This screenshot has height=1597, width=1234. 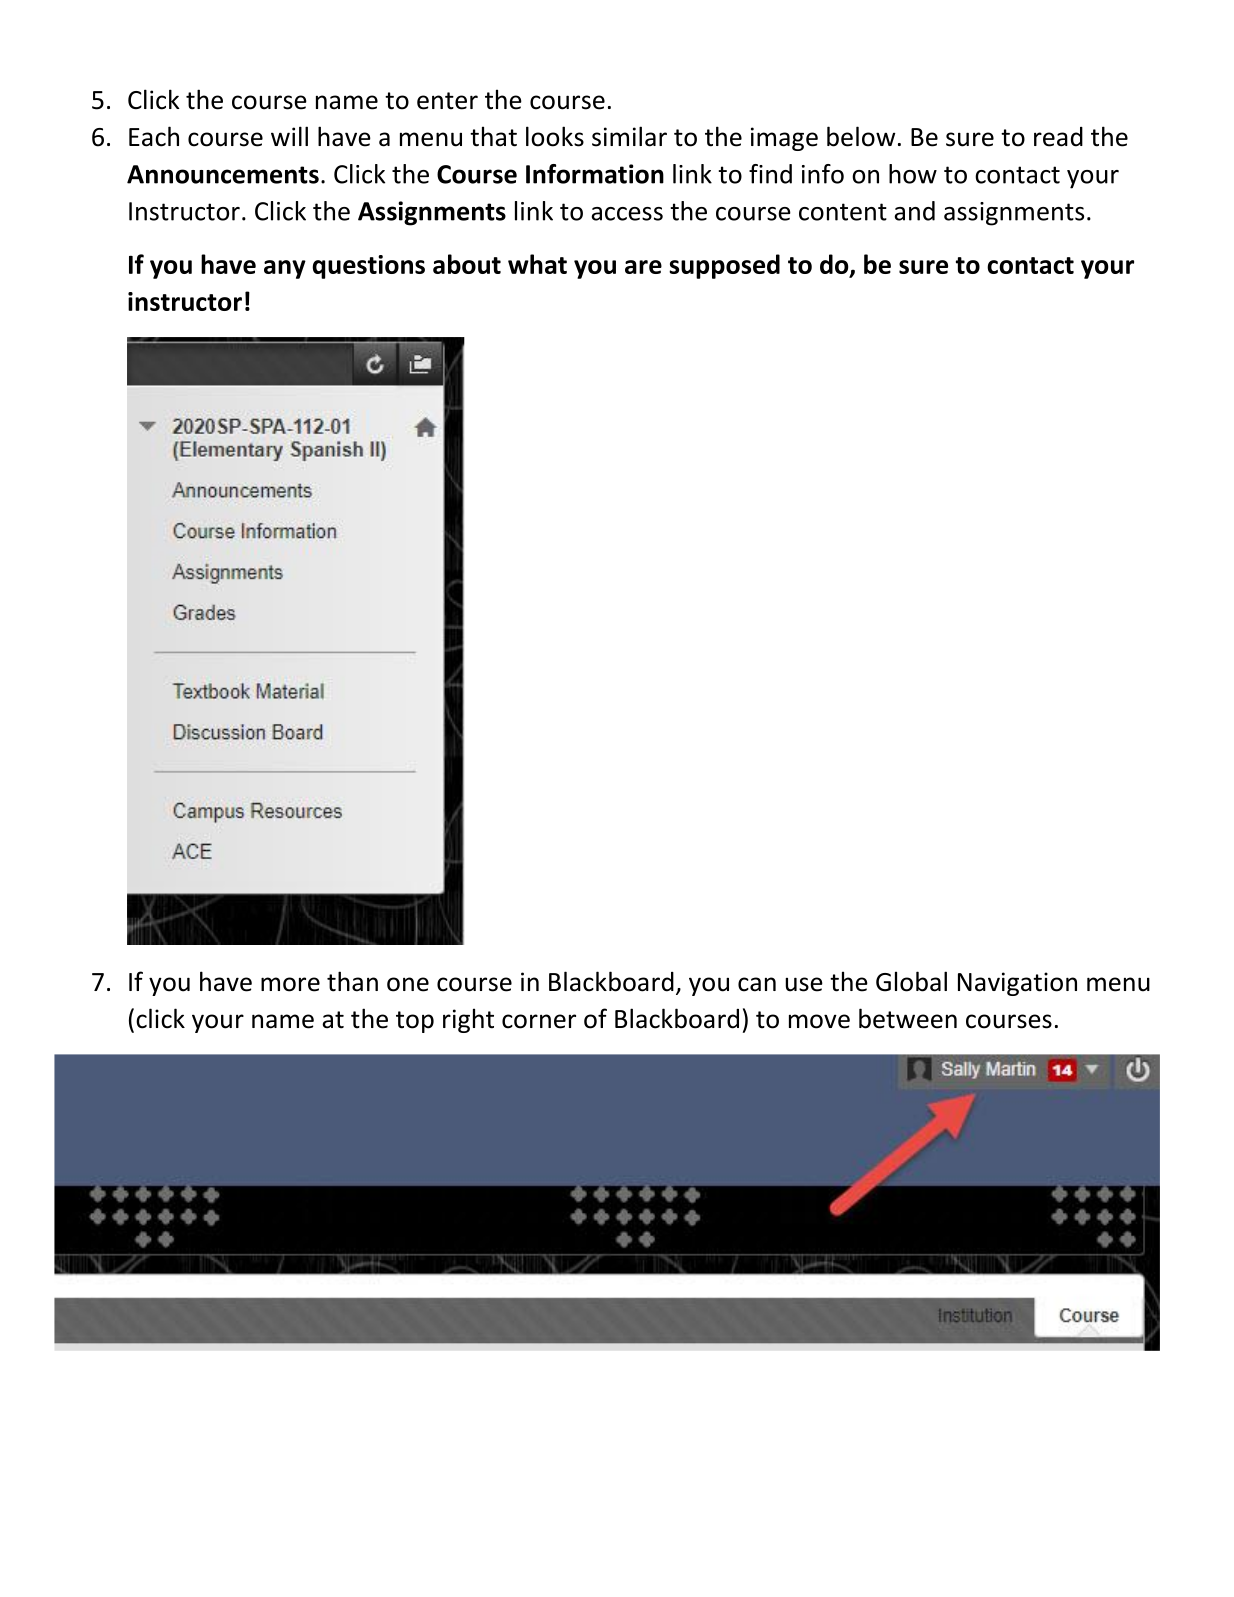 What do you see at coordinates (629, 136) in the screenshot?
I see `similar` at bounding box center [629, 136].
